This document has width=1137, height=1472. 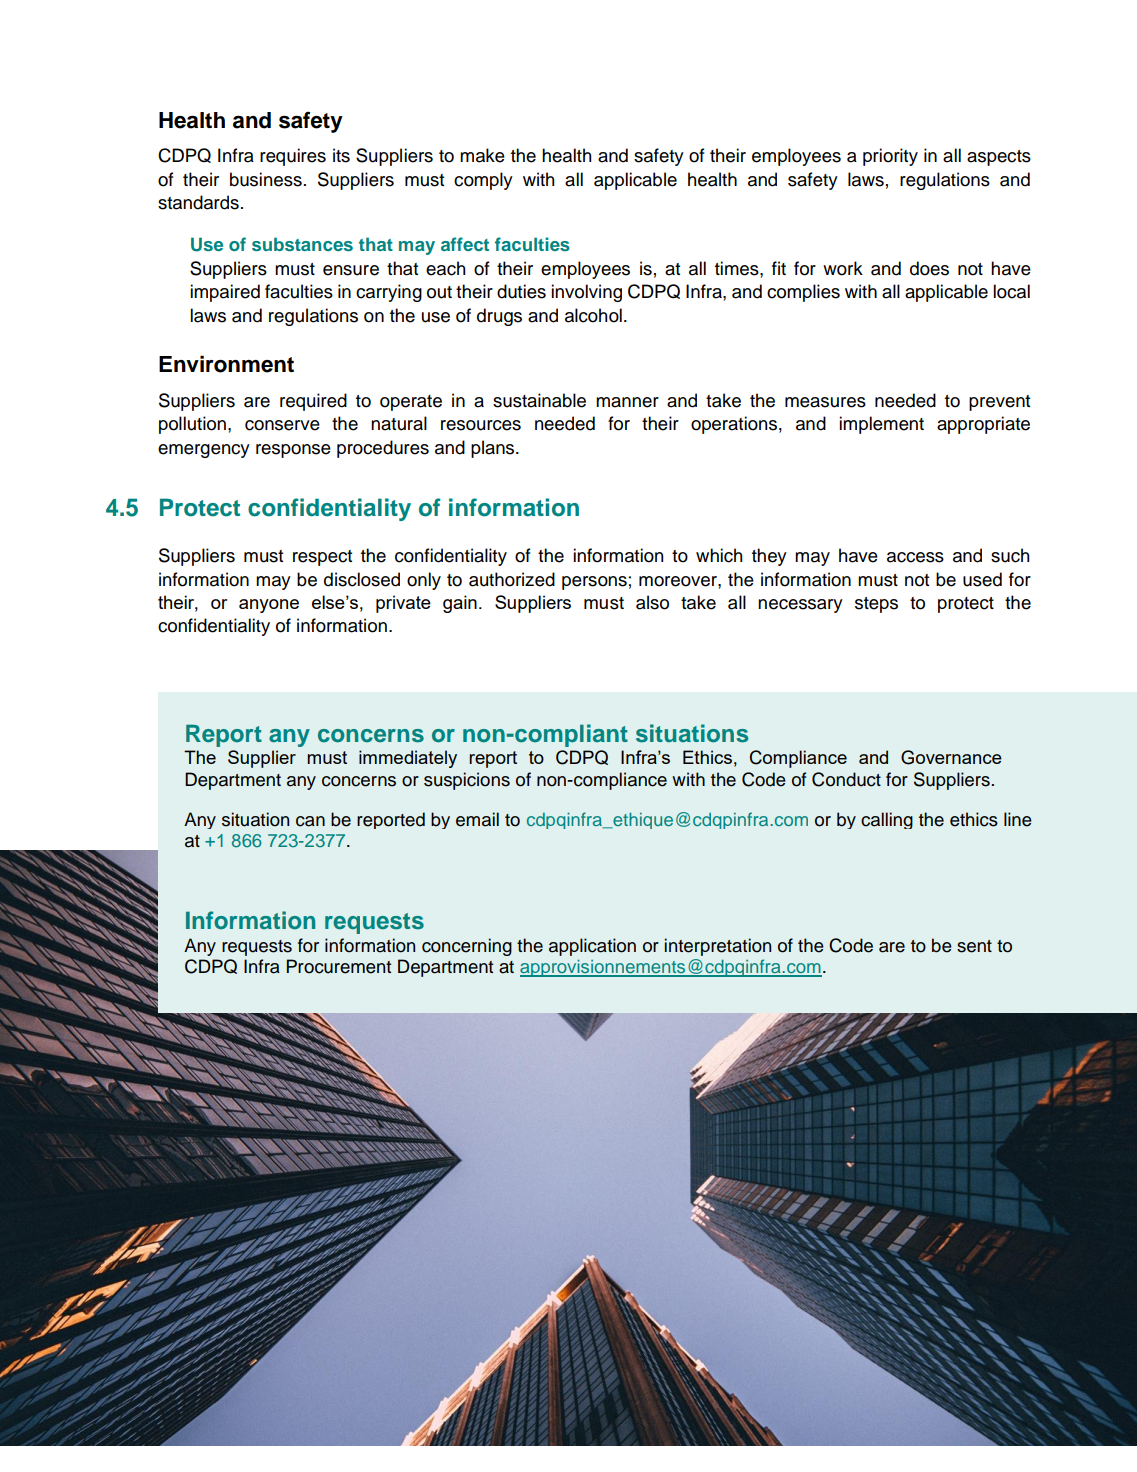 I want to click on respect, so click(x=322, y=558).
